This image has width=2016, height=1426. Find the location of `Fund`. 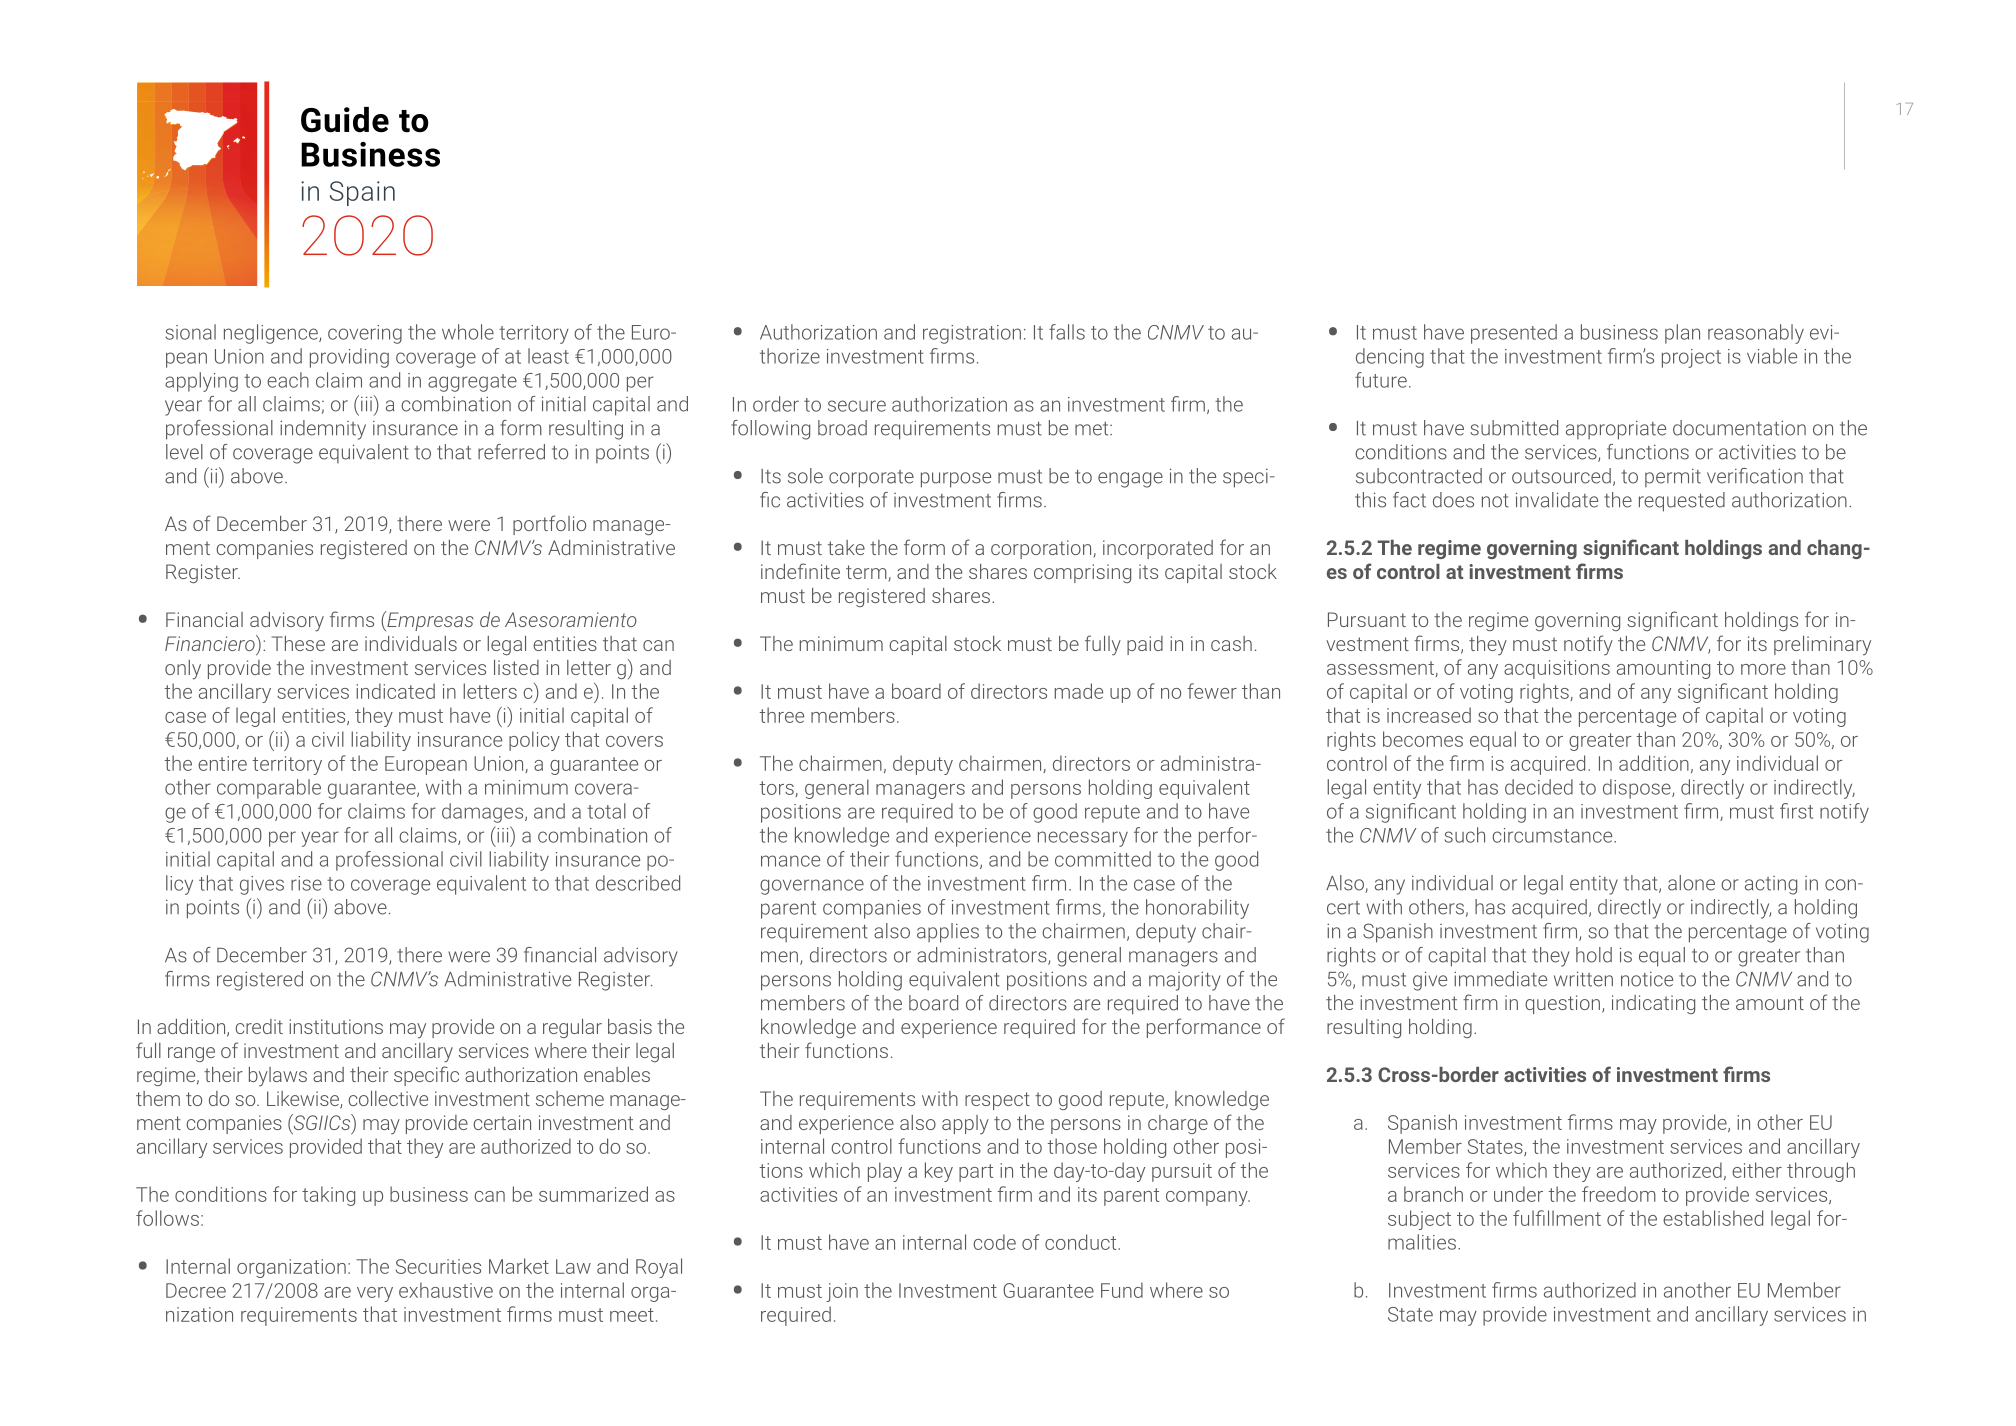

Fund is located at coordinates (1122, 1290).
